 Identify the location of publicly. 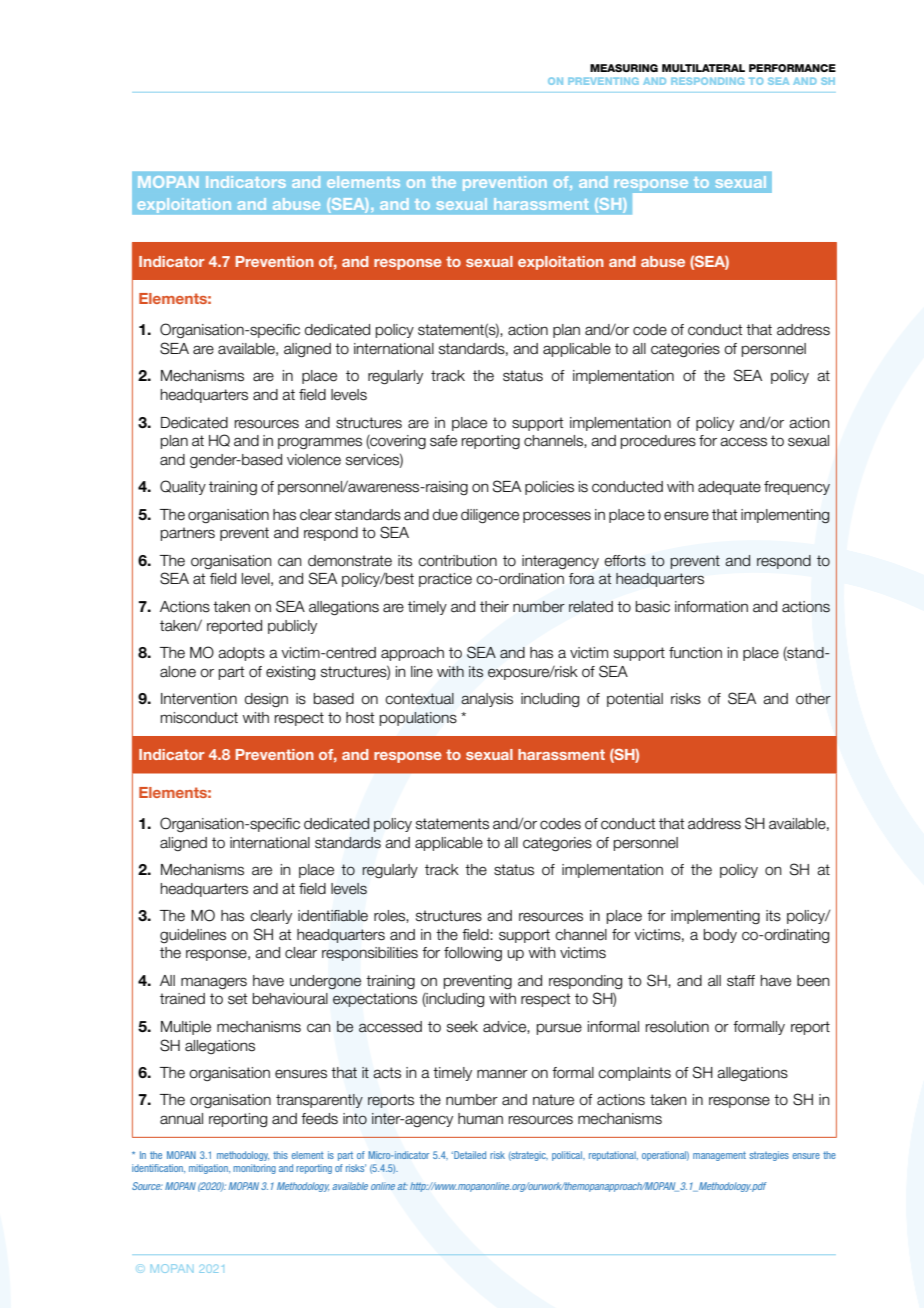
(292, 627).
